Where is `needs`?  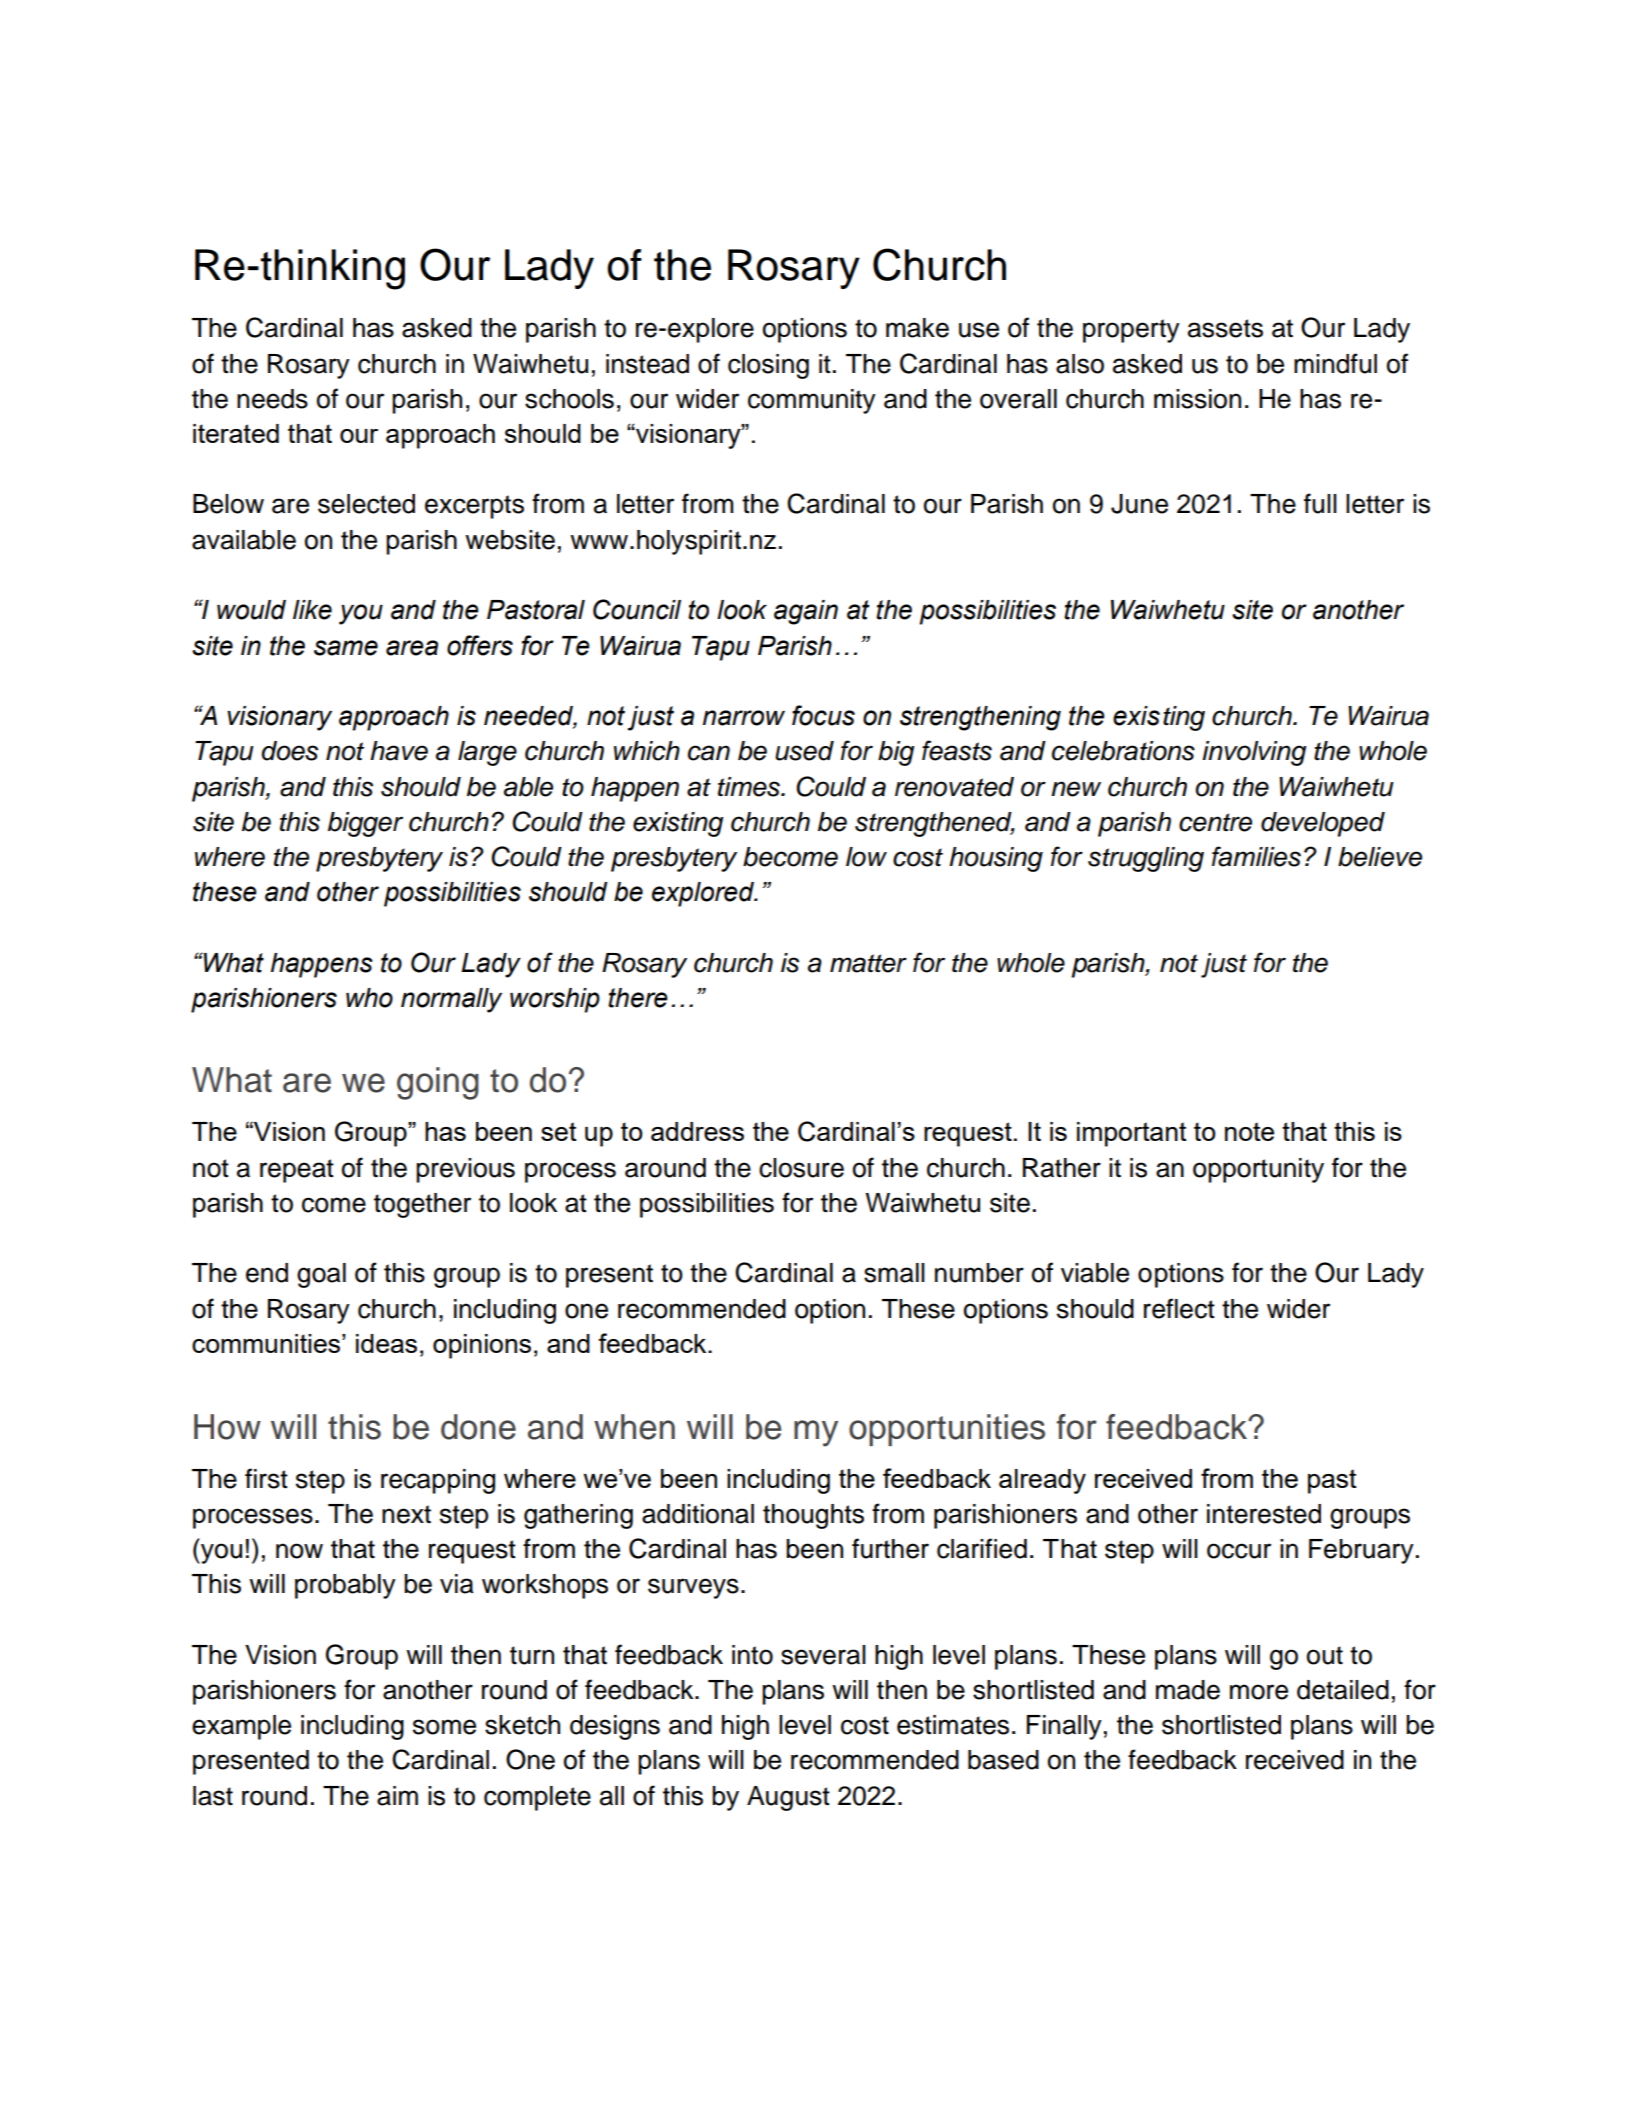
needs is located at coordinates (272, 399).
